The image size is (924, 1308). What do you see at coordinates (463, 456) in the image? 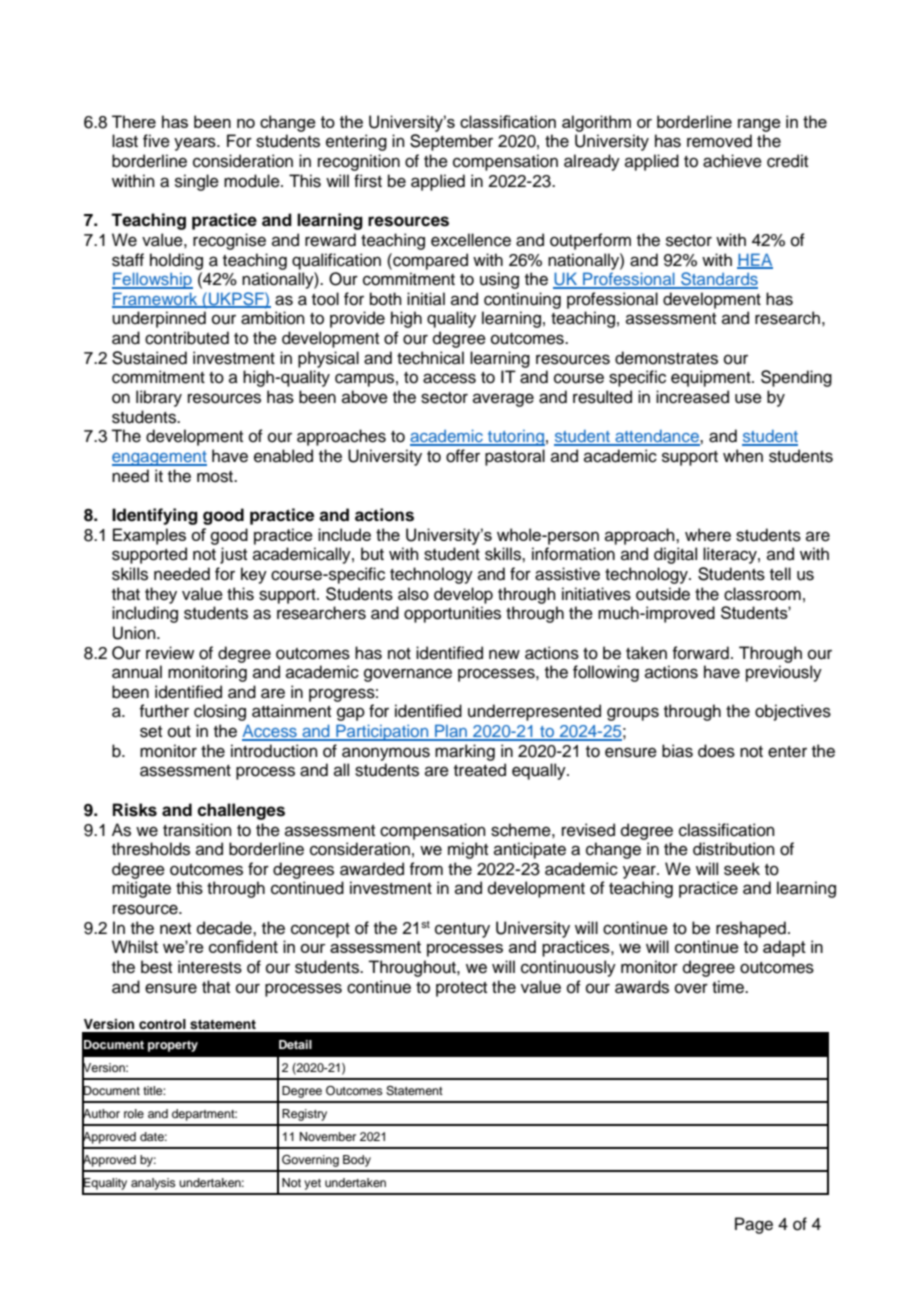
I see `offer` at bounding box center [463, 456].
